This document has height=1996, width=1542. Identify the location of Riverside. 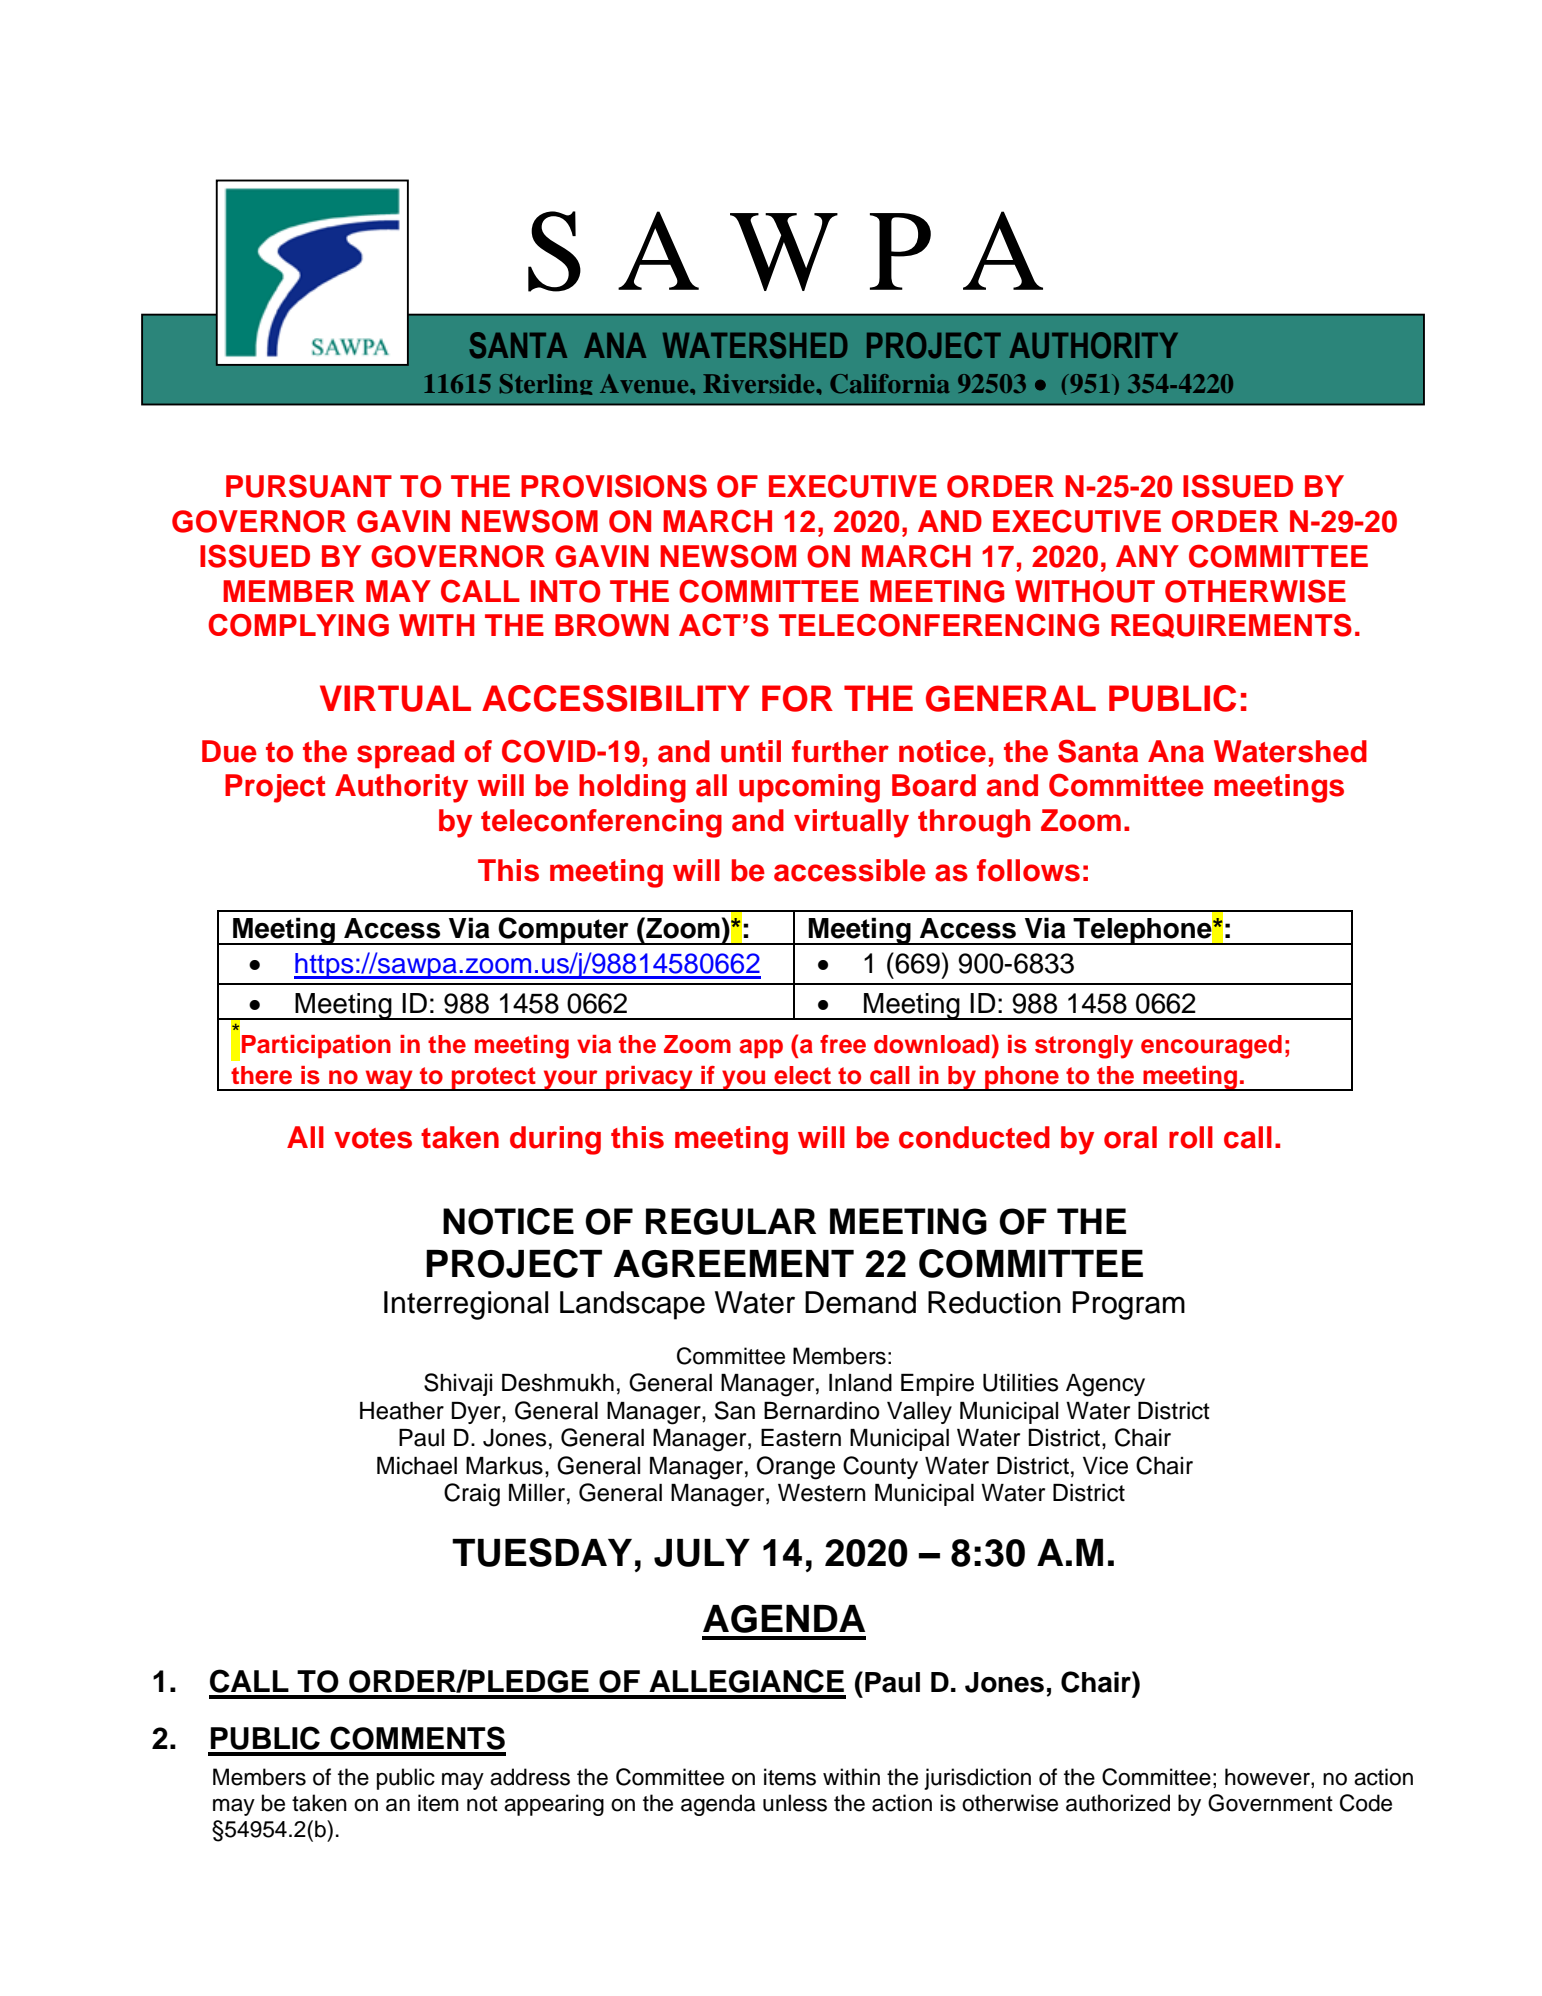
(760, 383).
